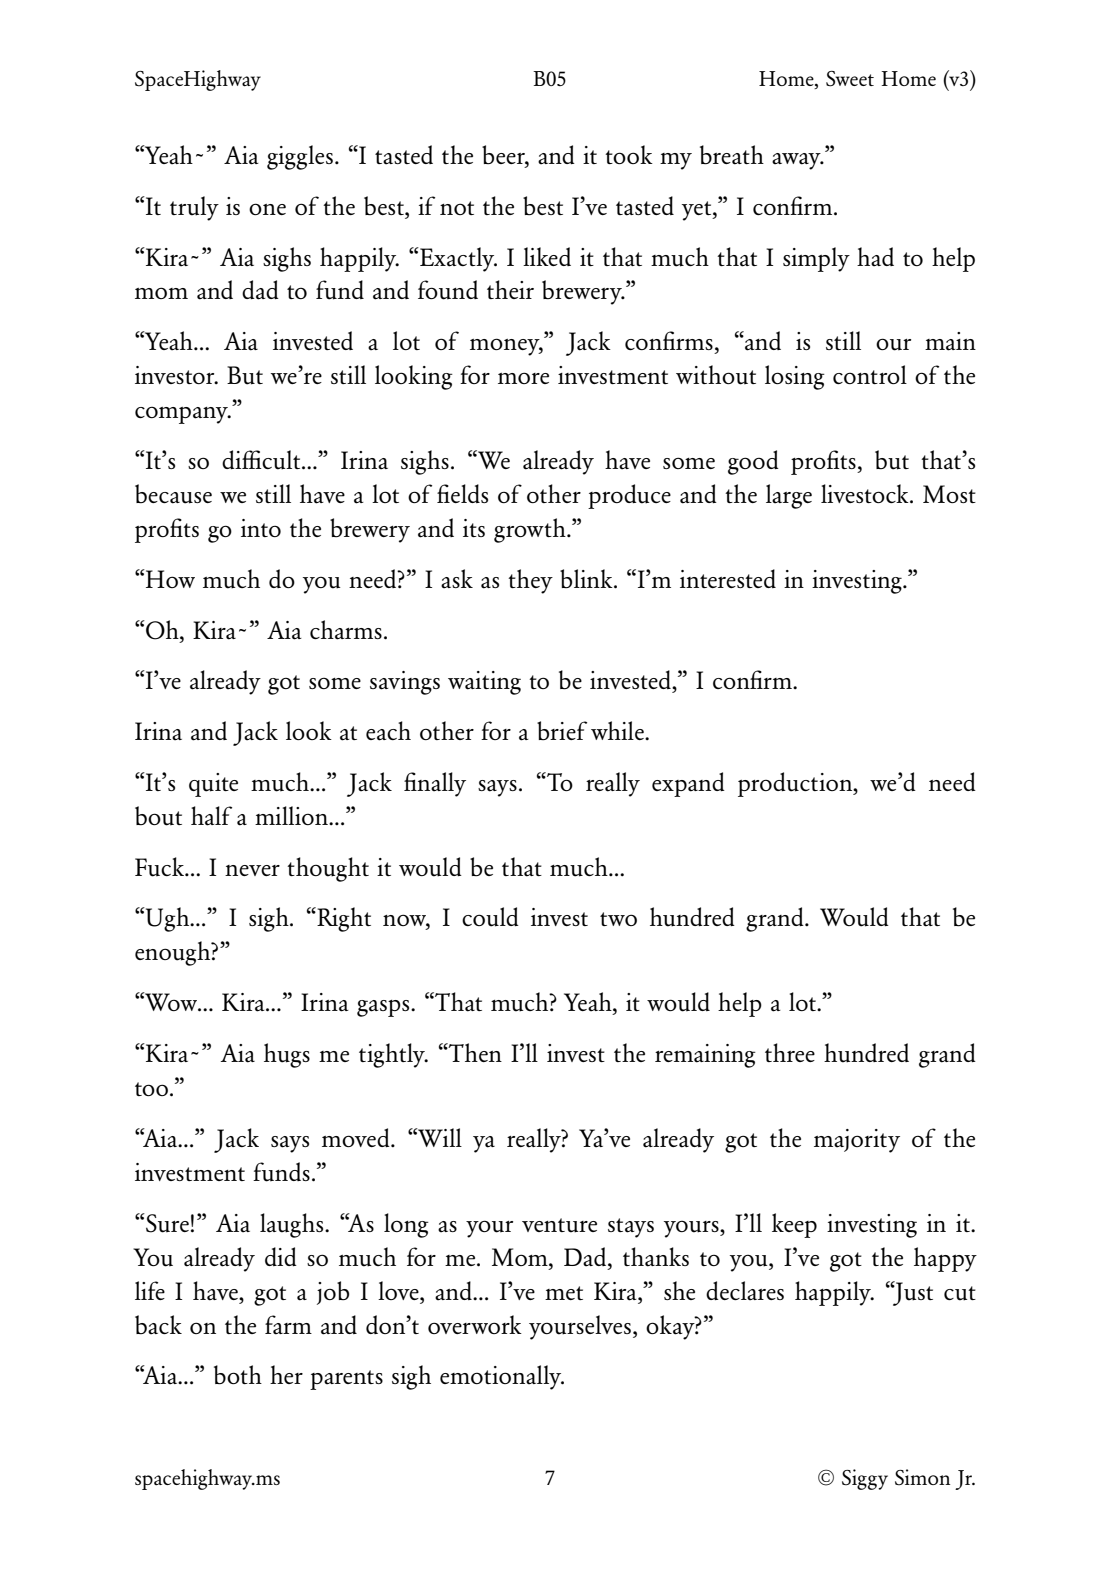 The height and width of the document is (1572, 1111). Describe the element at coordinates (213, 785) in the document. I see `quite` at that location.
